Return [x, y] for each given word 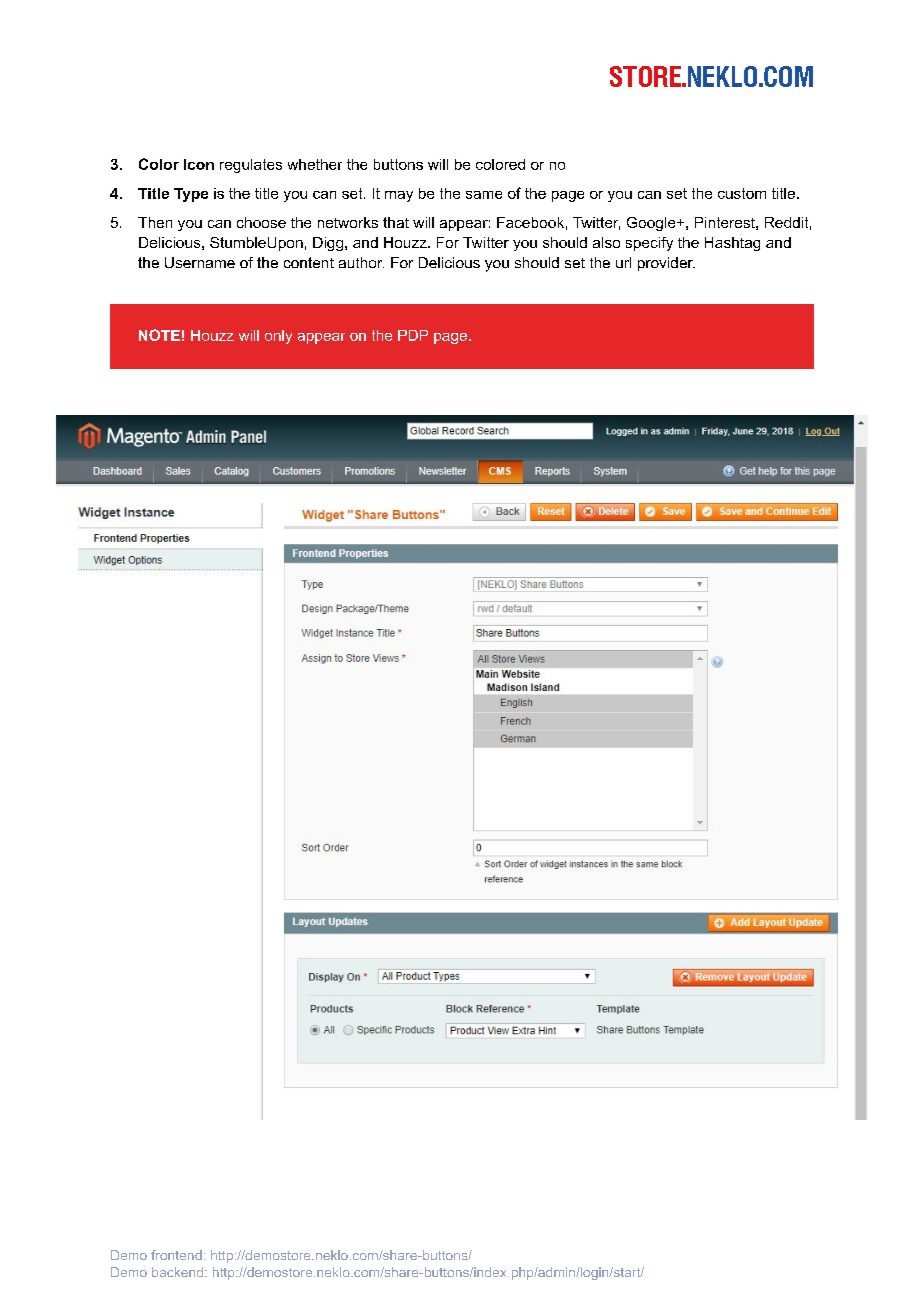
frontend [176, 1255]
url [623, 262]
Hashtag [732, 244]
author [361, 262]
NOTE [159, 335]
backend [177, 1272]
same [484, 195]
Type [191, 195]
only [278, 337]
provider [666, 264]
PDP [413, 335]
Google [652, 224]
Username [200, 262]
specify [649, 244]
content [309, 262]
